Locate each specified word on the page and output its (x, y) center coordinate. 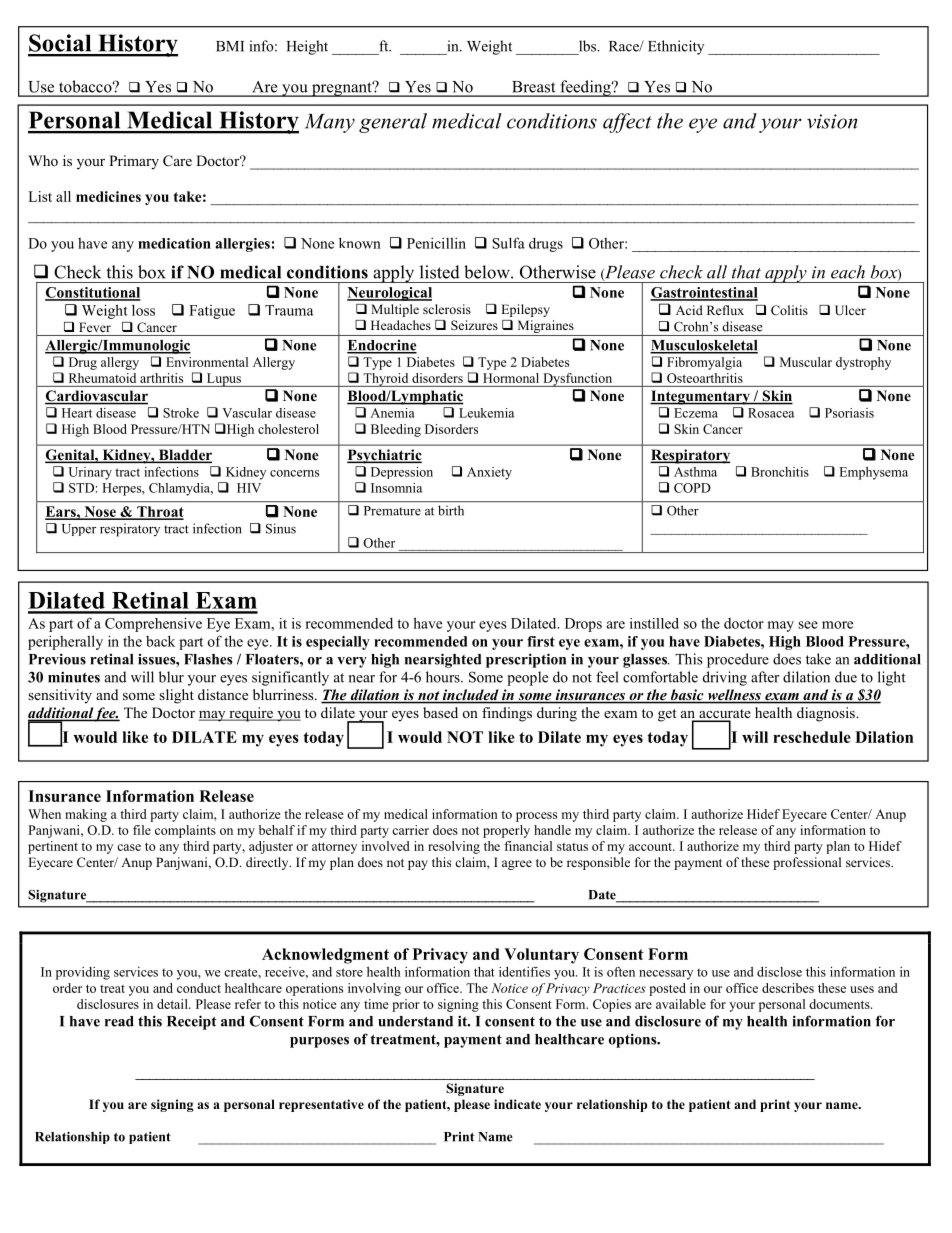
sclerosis (447, 309)
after (765, 677)
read (119, 1021)
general (393, 123)
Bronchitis (780, 472)
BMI (230, 46)
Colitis (789, 310)
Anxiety (489, 473)
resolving (454, 847)
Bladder (184, 456)
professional (807, 863)
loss (143, 310)
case (129, 847)
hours (444, 677)
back (160, 641)
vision (832, 121)
